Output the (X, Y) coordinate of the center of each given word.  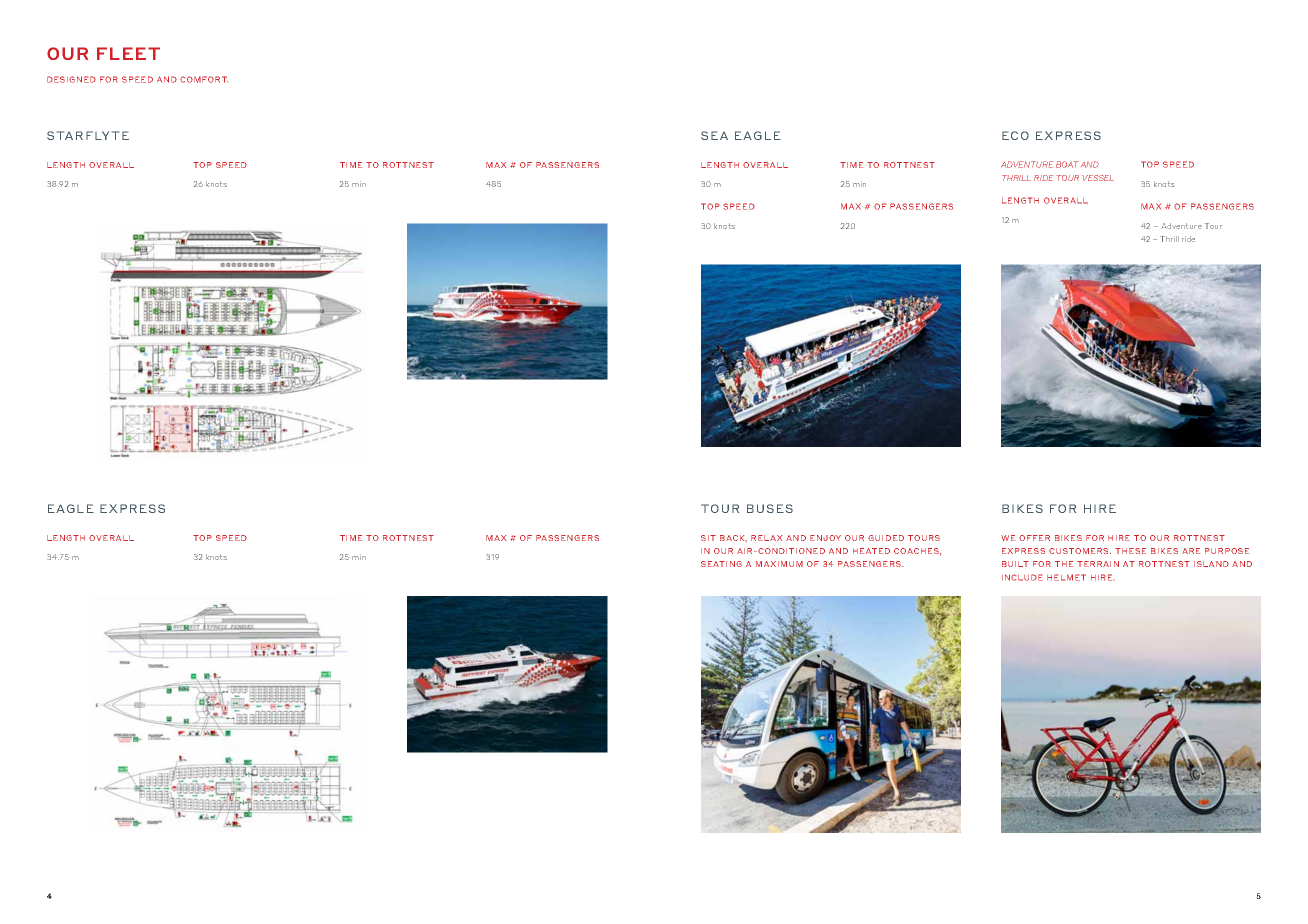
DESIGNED (71, 79)
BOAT (1067, 164)
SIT (708, 538)
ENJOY (825, 538)
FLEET (128, 53)
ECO (1015, 135)
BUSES (770, 508)
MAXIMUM (779, 564)
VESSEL (1098, 178)
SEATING (721, 564)
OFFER (1034, 538)
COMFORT (203, 79)
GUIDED (886, 538)
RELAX (766, 538)
